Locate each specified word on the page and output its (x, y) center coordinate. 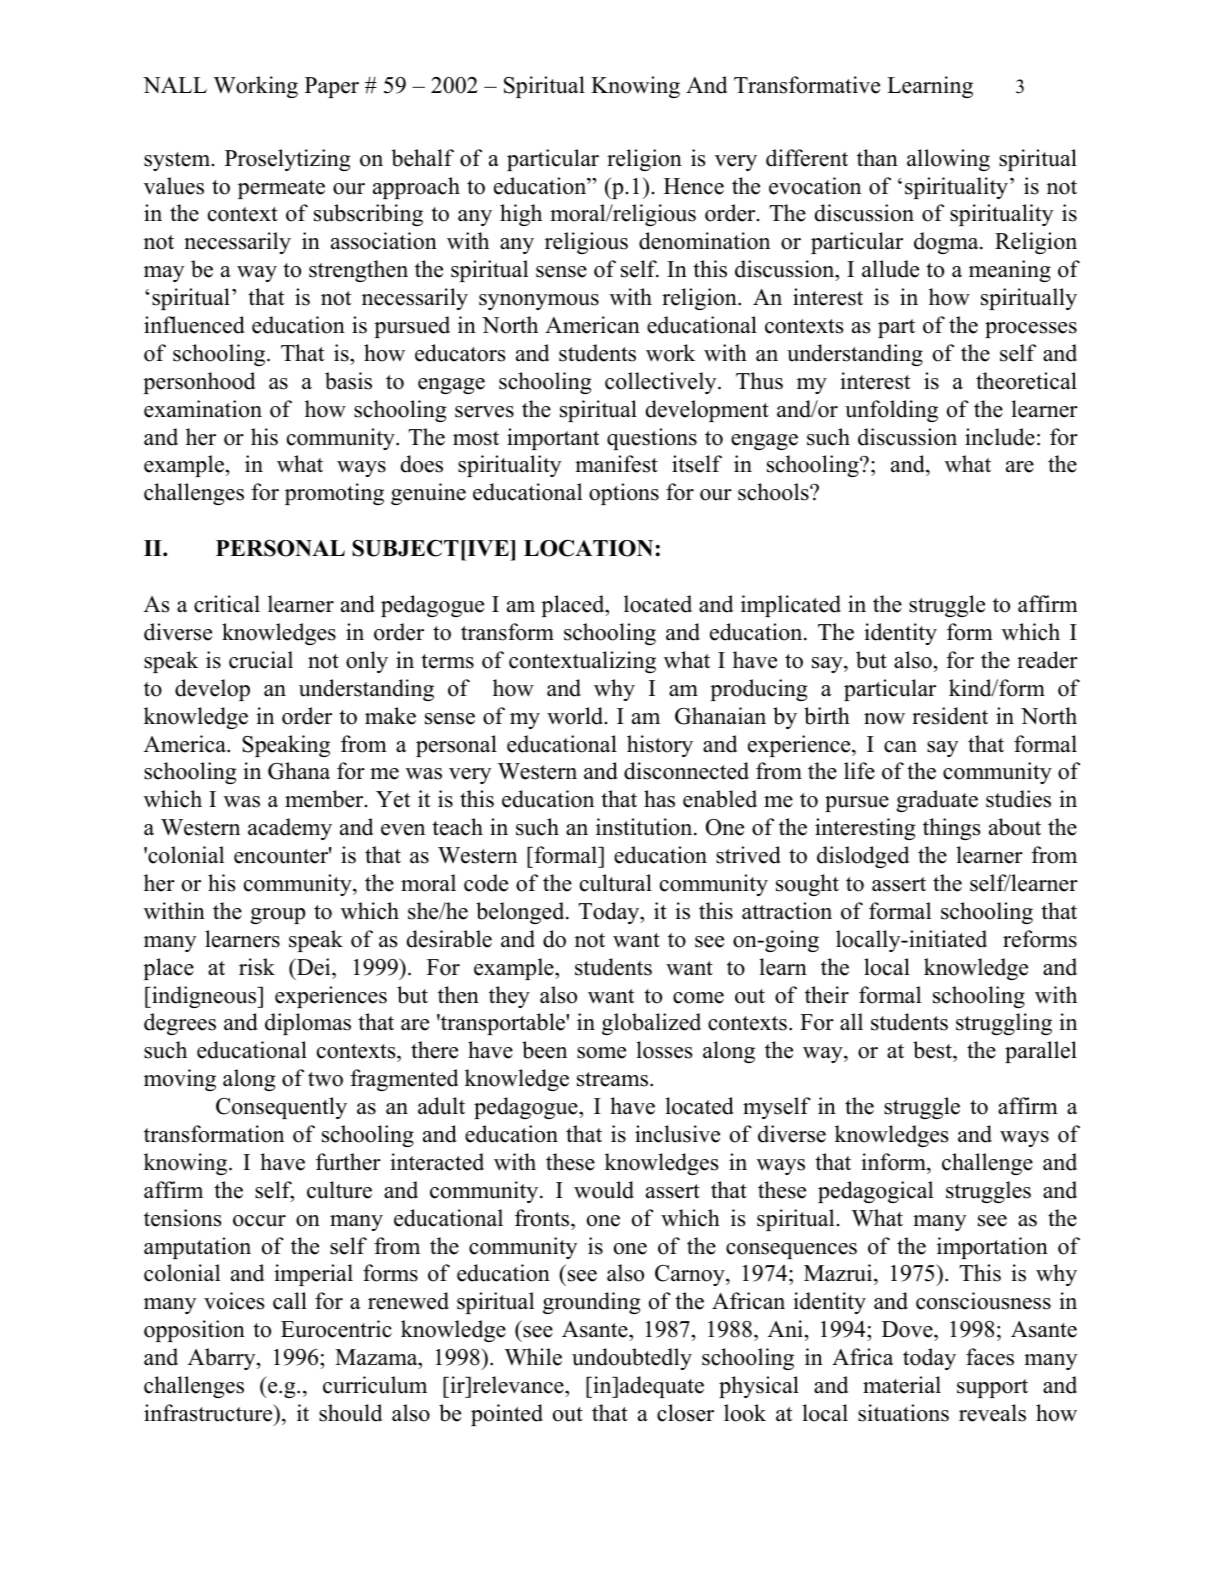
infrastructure (209, 1413)
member (325, 799)
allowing (948, 160)
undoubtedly (632, 1359)
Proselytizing (287, 160)
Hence (694, 186)
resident (950, 716)
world (576, 716)
